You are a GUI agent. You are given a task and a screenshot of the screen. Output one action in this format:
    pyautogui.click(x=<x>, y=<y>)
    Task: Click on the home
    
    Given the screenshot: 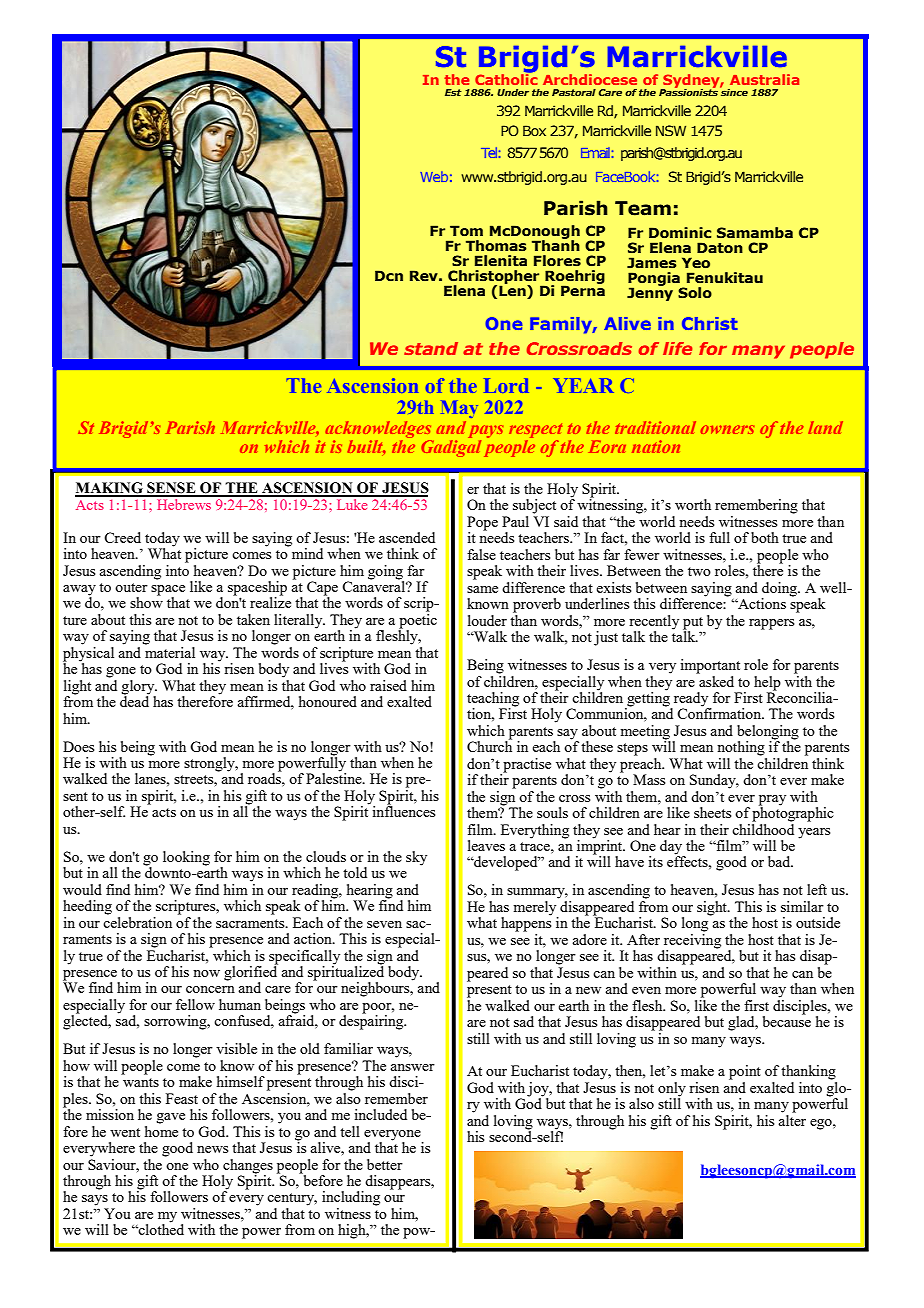 What is the action you would take?
    pyautogui.click(x=161, y=1130)
